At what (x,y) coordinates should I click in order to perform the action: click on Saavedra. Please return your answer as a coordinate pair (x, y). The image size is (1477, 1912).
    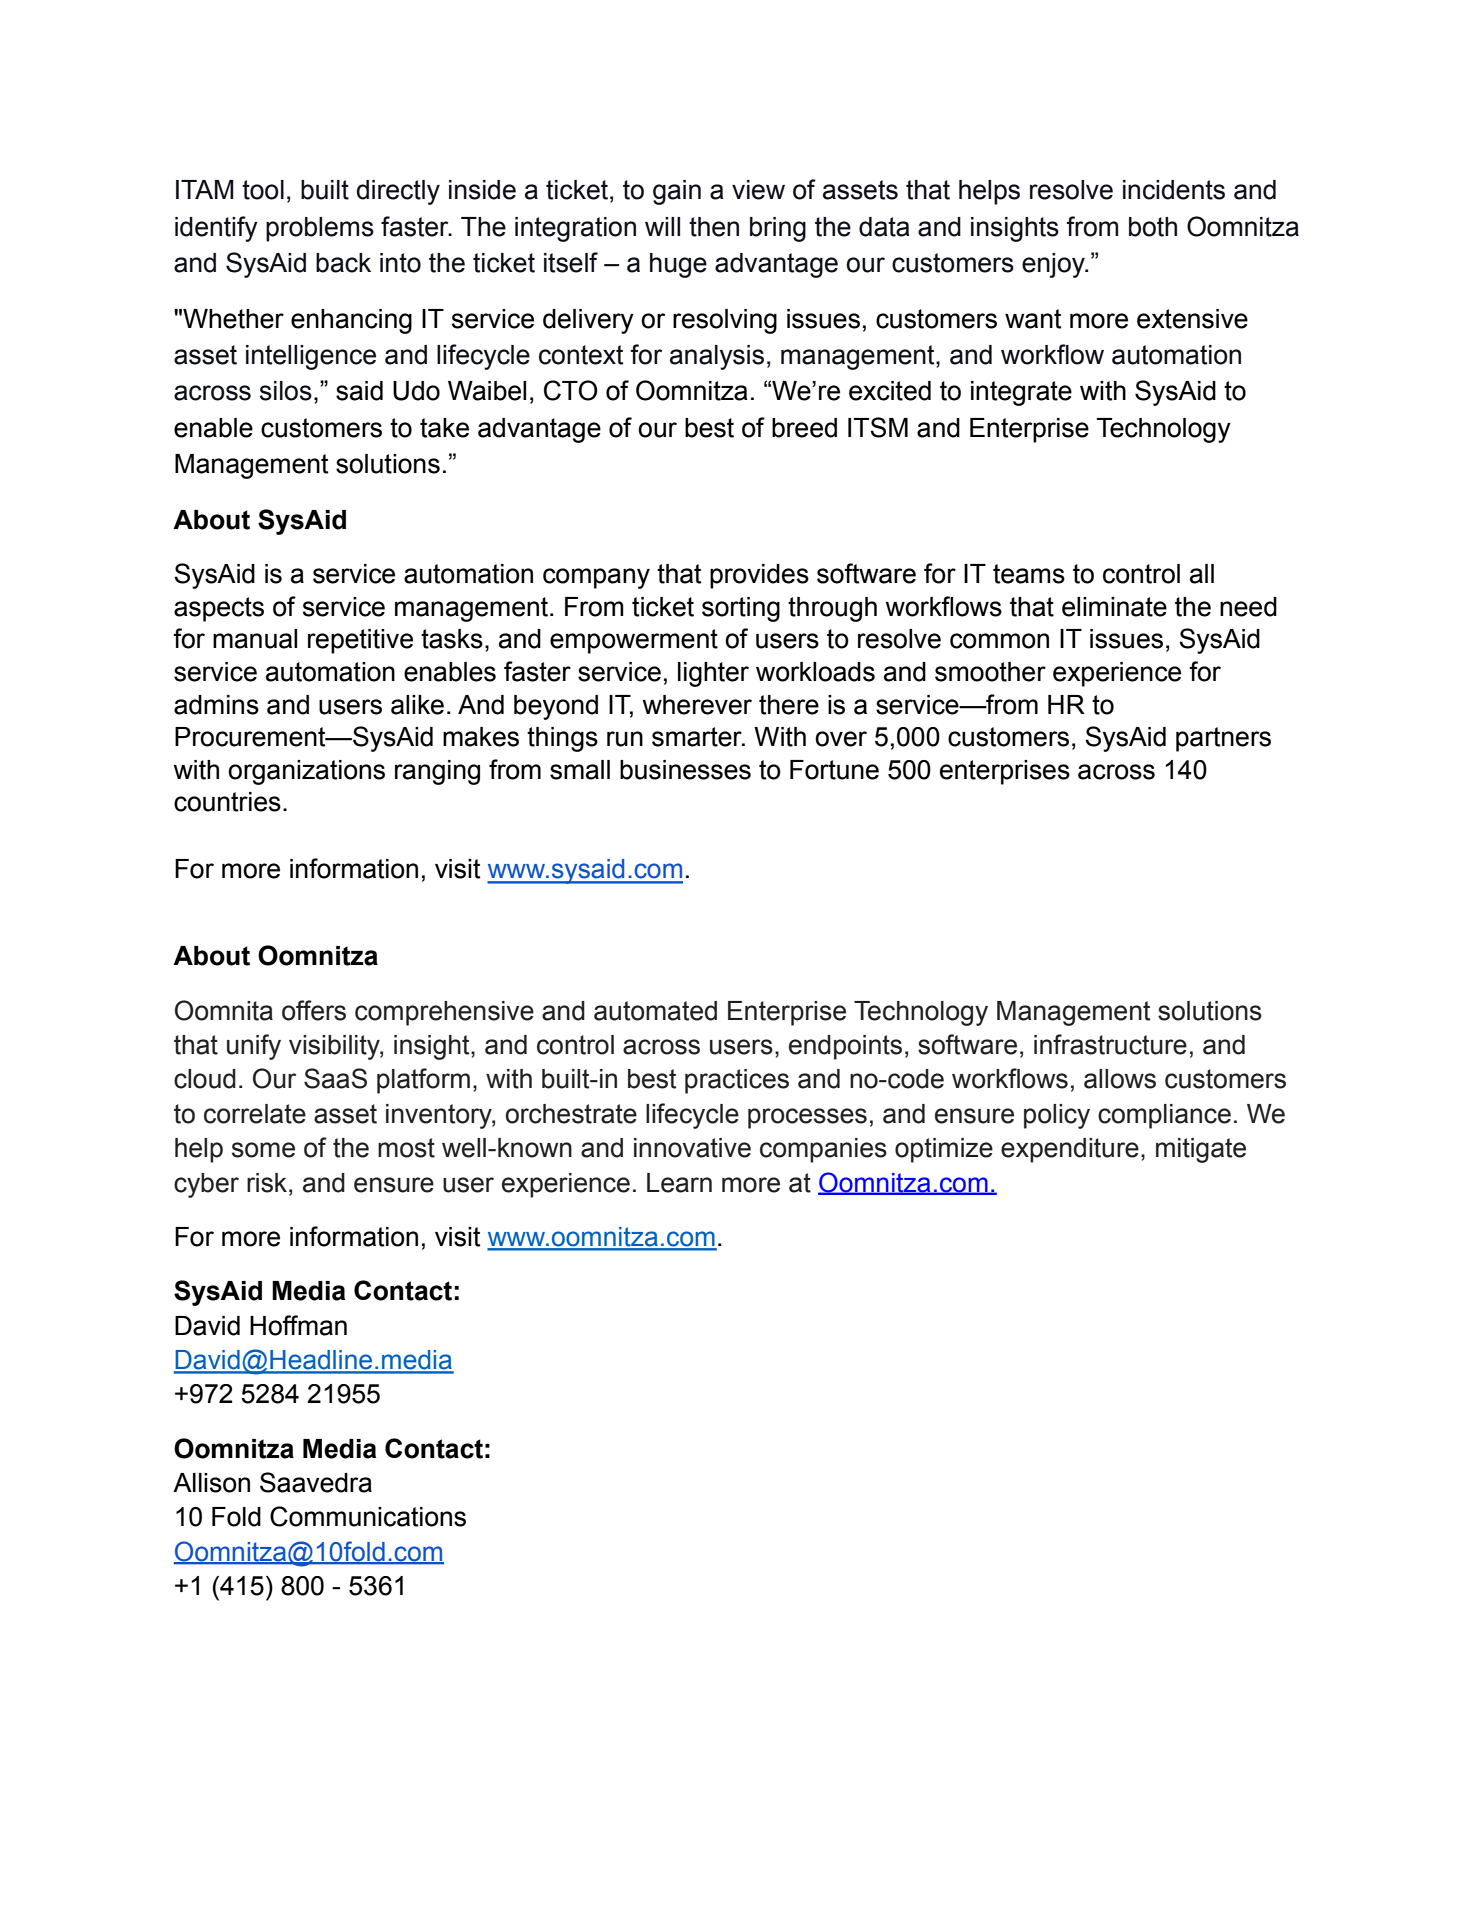
    Looking at the image, I should click on (316, 1482).
